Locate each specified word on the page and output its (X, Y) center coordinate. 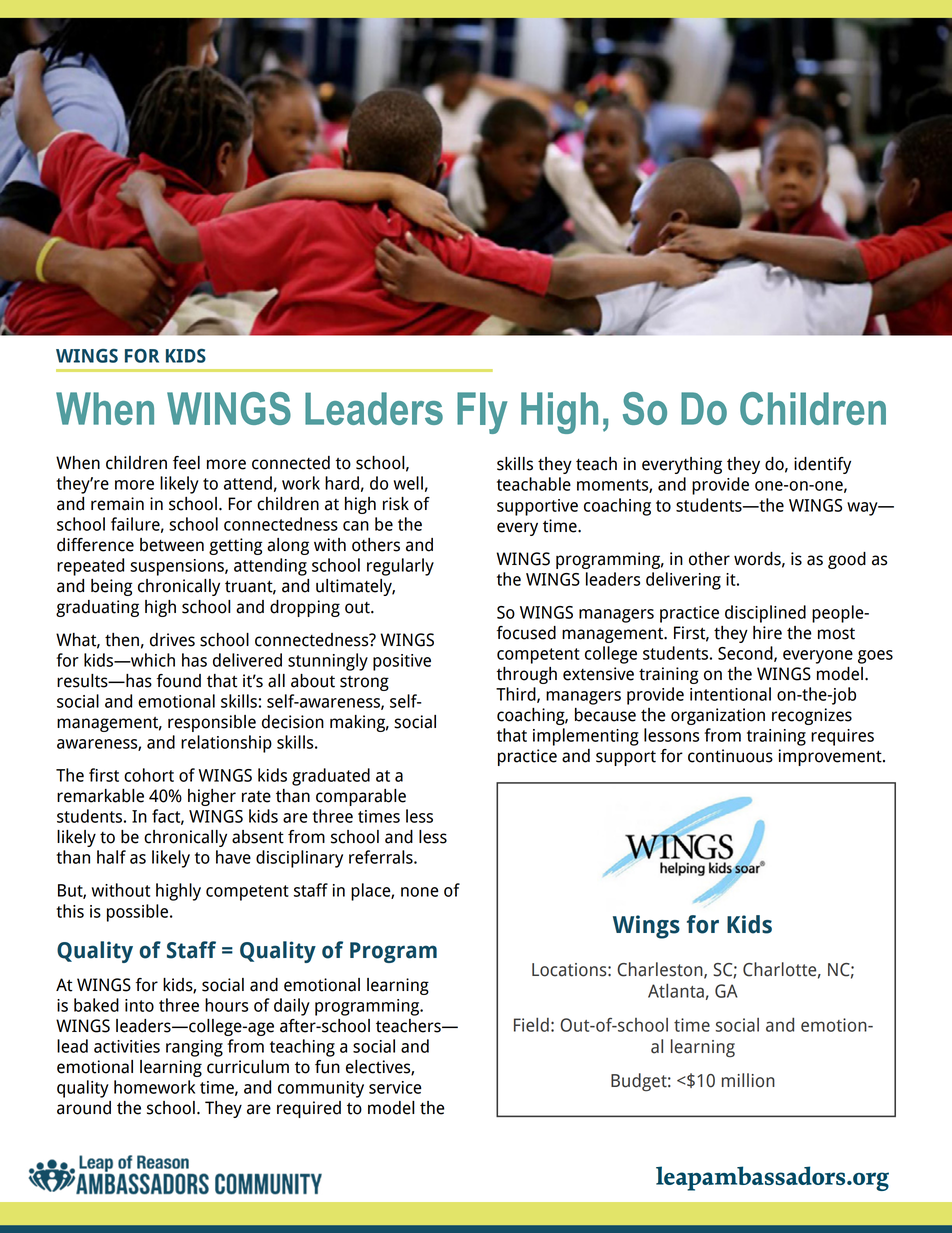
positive (402, 662)
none (420, 892)
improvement (831, 757)
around (84, 1108)
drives (172, 640)
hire (767, 633)
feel (186, 463)
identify (822, 465)
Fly (482, 413)
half (111, 857)
